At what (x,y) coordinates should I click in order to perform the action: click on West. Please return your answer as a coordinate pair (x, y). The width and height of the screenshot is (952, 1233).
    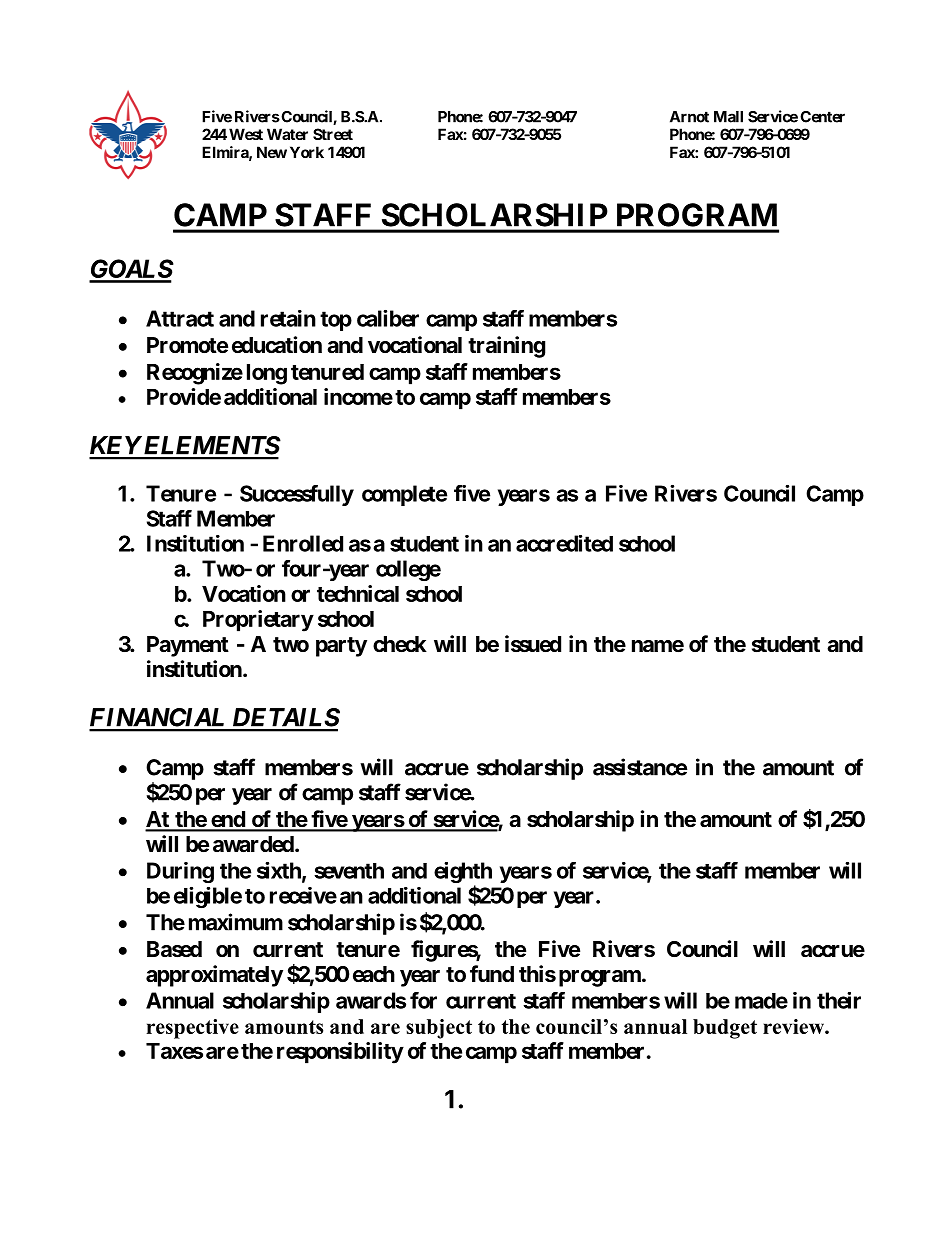
    Looking at the image, I should click on (246, 134).
